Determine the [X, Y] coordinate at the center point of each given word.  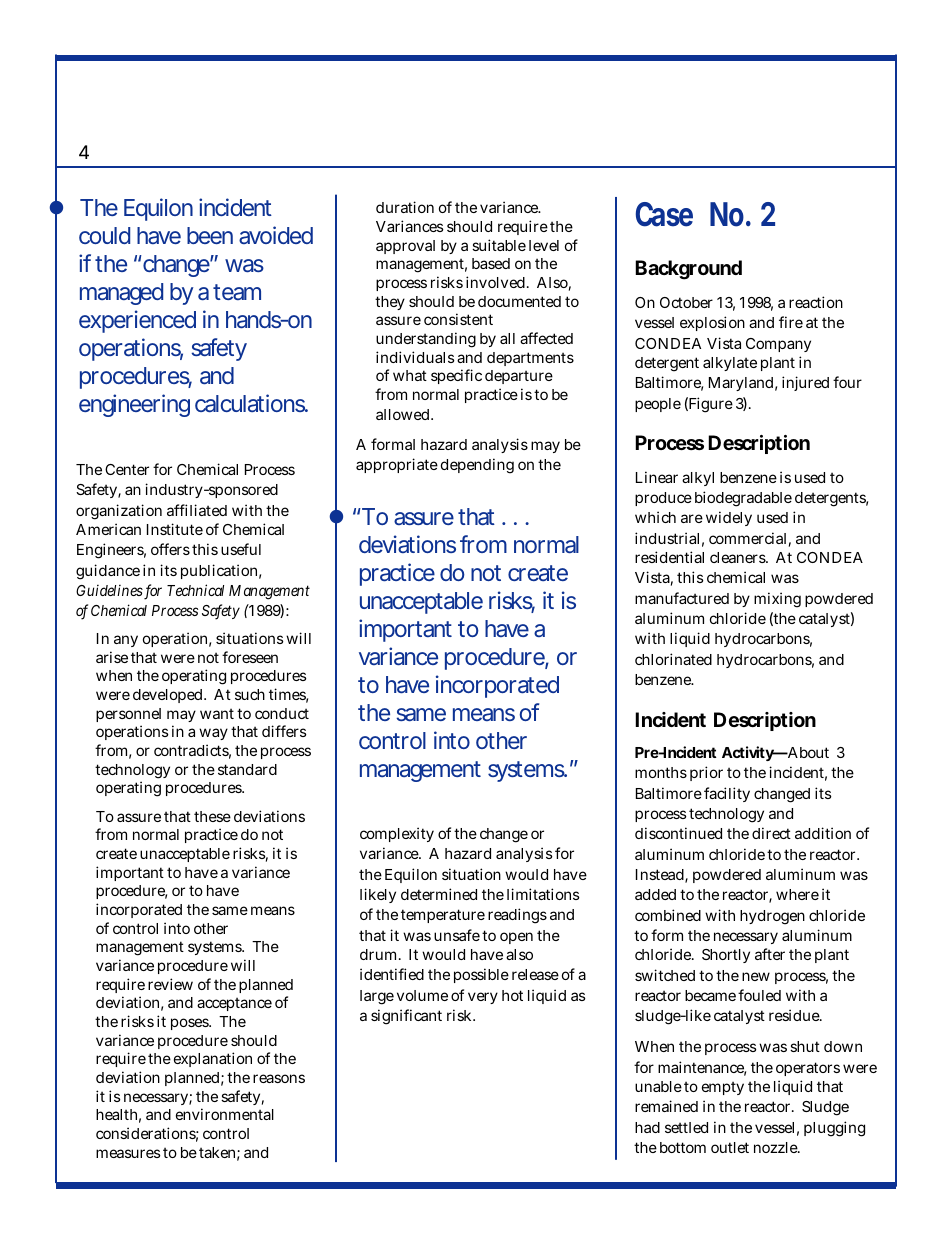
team [236, 292]
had [647, 1127]
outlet [730, 1147]
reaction [816, 302]
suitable [499, 245]
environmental [225, 1114]
